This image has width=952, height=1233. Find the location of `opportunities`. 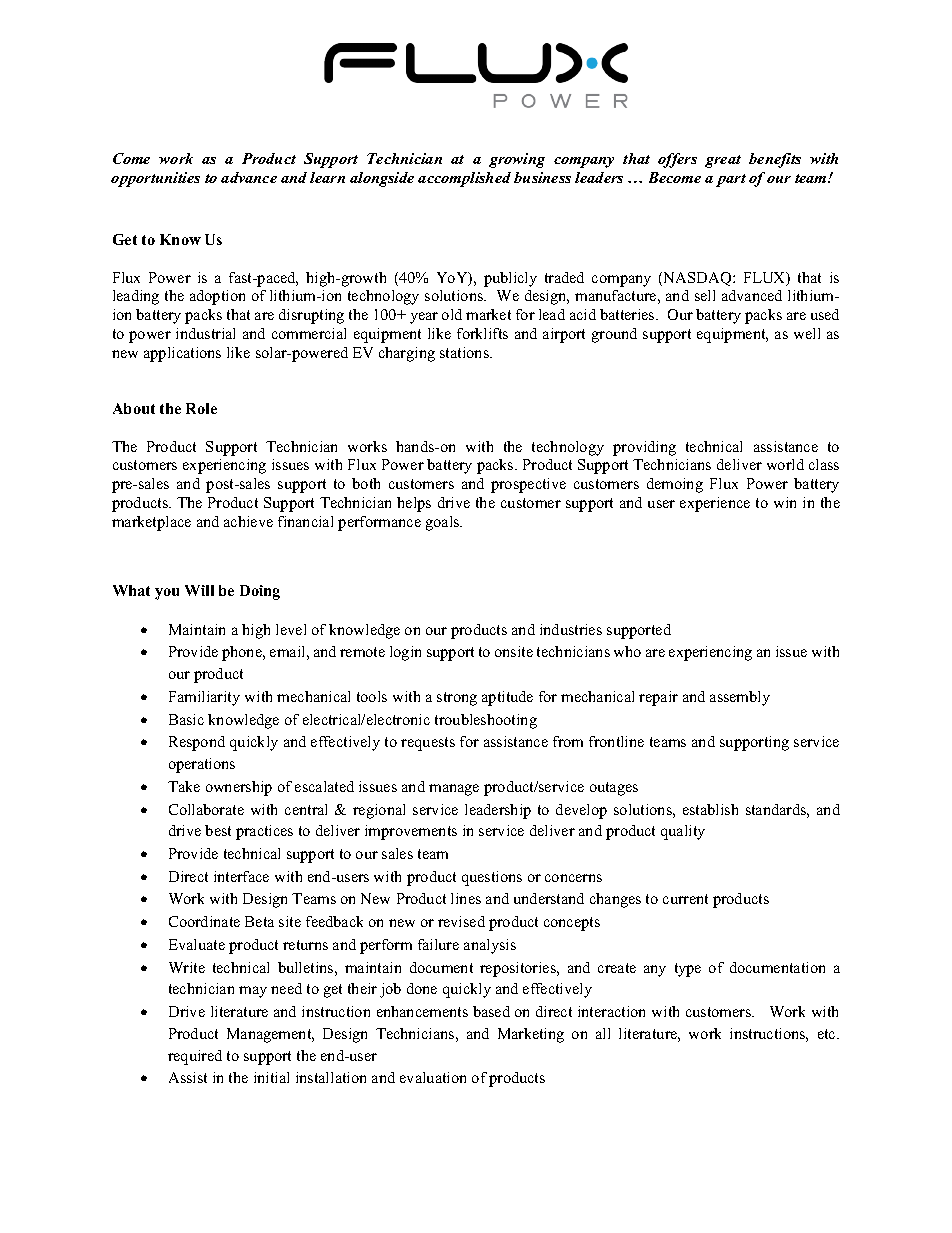

opportunities is located at coordinates (155, 179).
